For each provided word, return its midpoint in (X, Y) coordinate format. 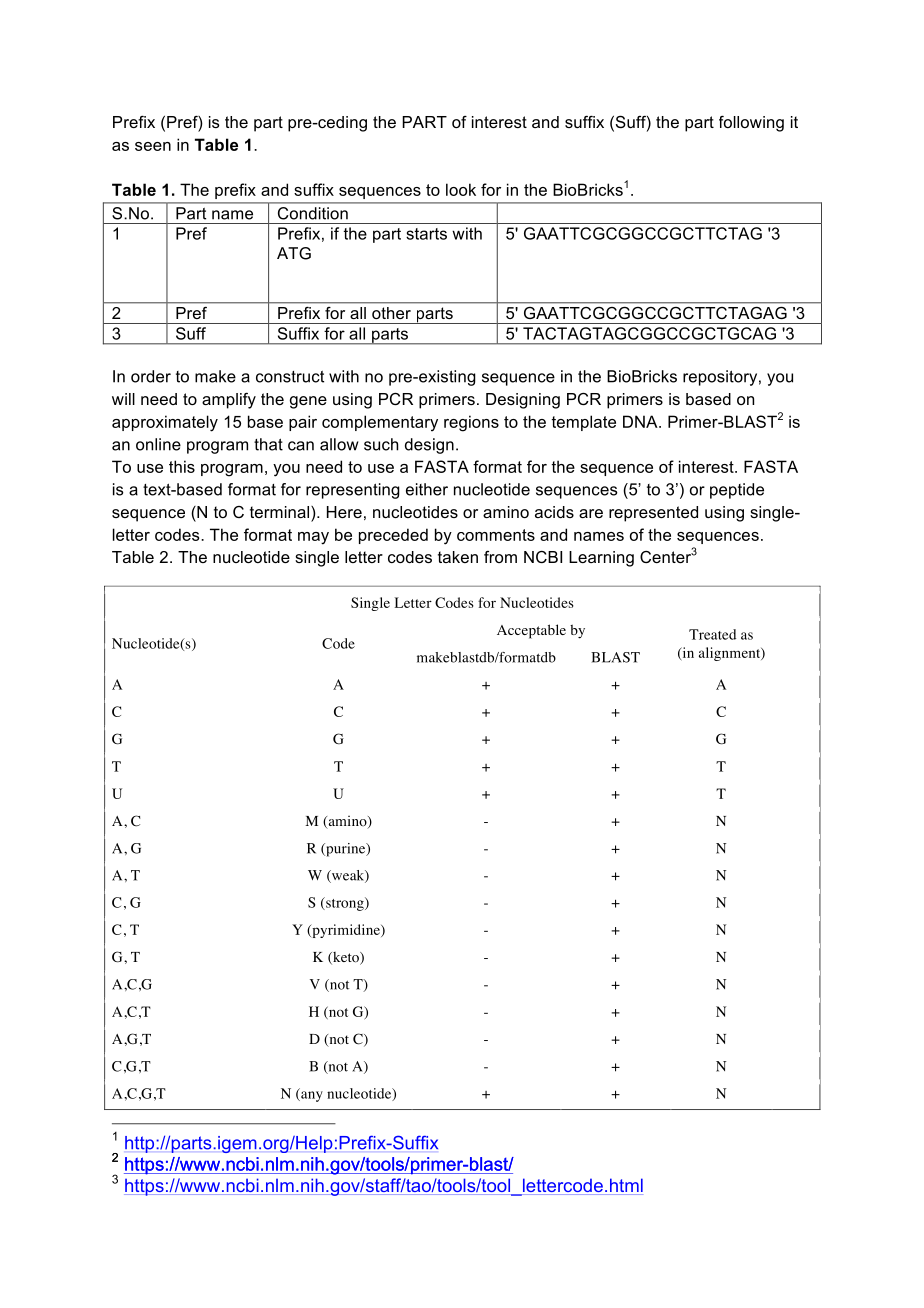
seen (153, 146)
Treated (712, 634)
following (751, 124)
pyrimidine (346, 931)
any (311, 1096)
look (461, 189)
